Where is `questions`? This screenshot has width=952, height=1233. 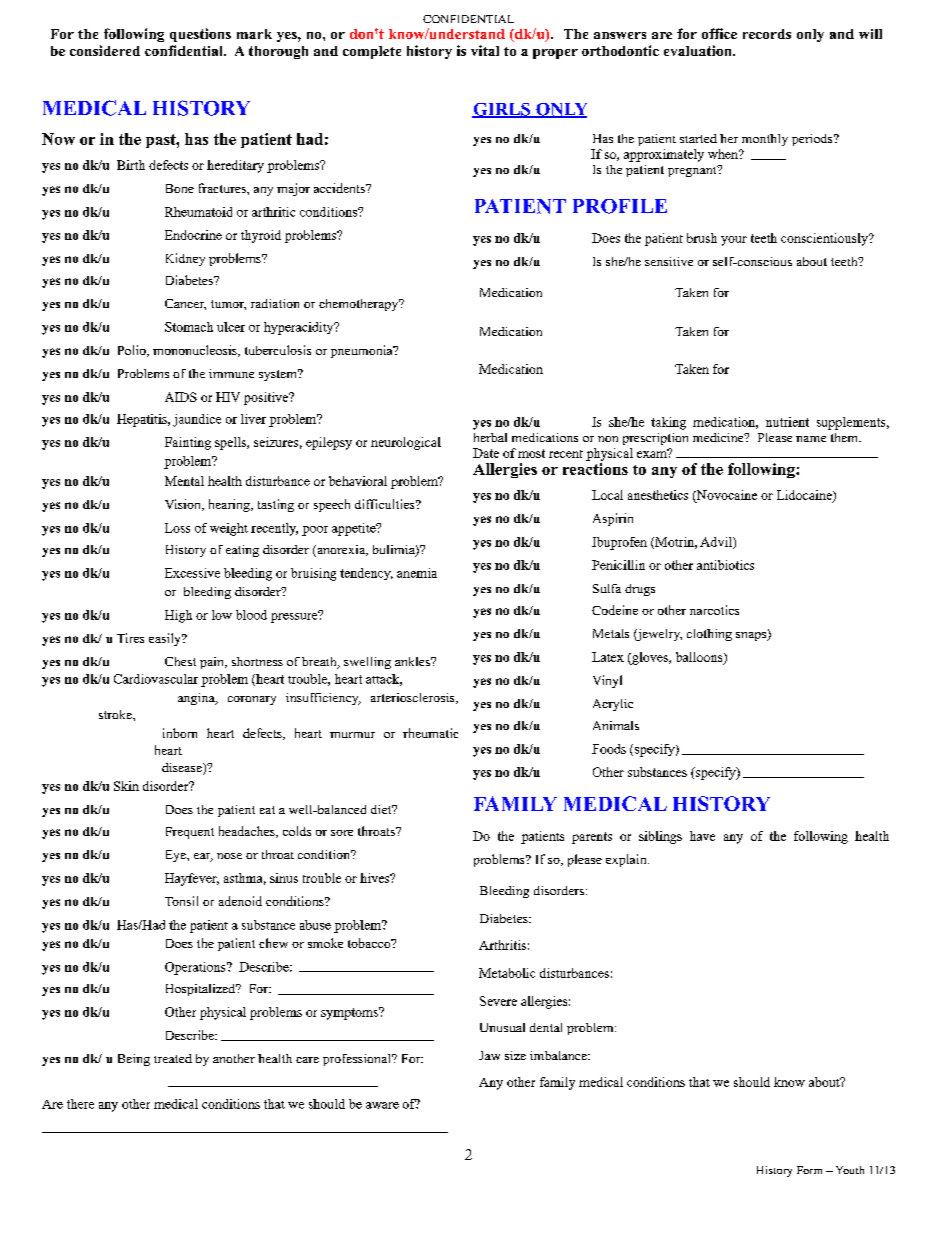 questions is located at coordinates (200, 35).
